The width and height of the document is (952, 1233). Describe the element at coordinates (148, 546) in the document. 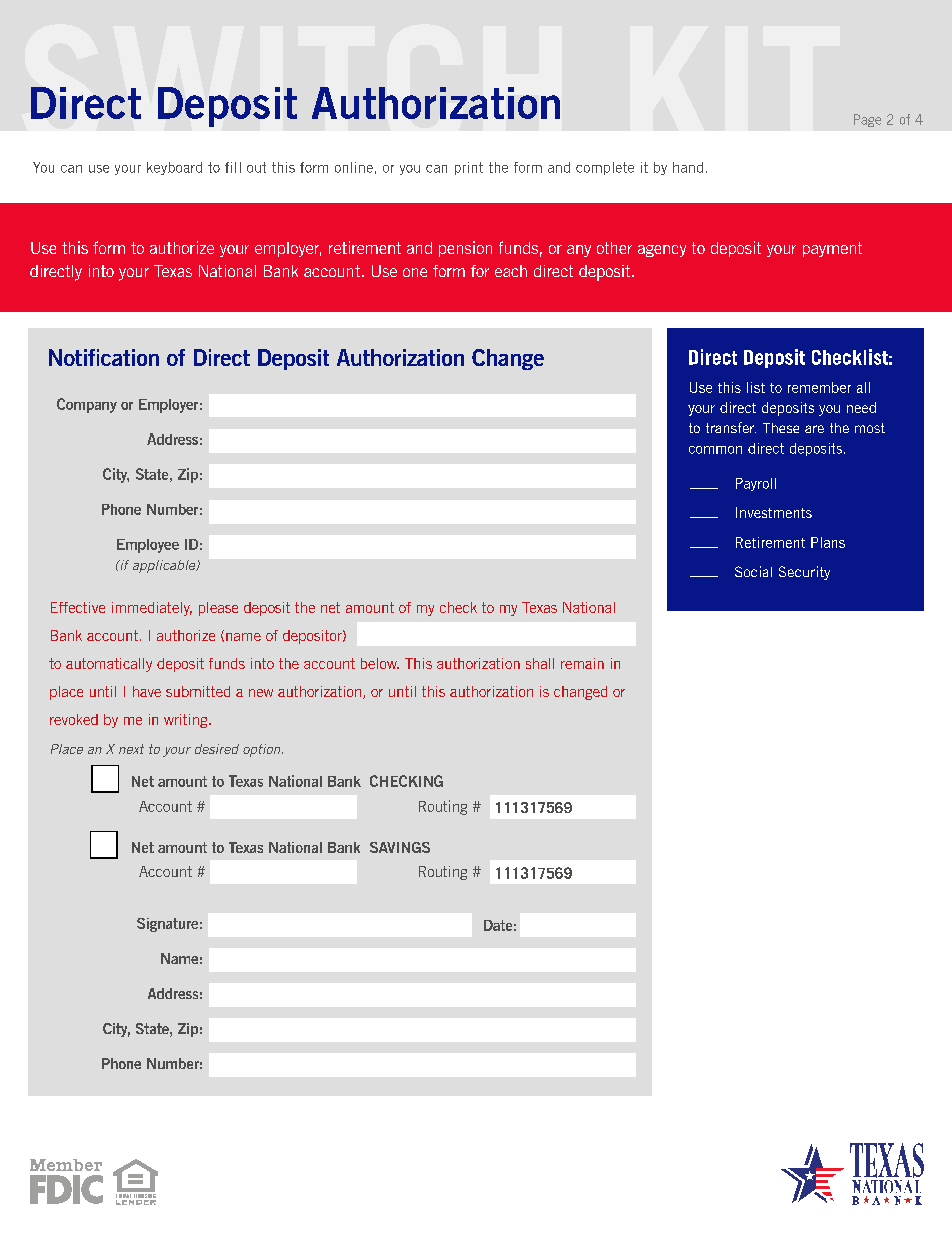

I see `Employee` at that location.
